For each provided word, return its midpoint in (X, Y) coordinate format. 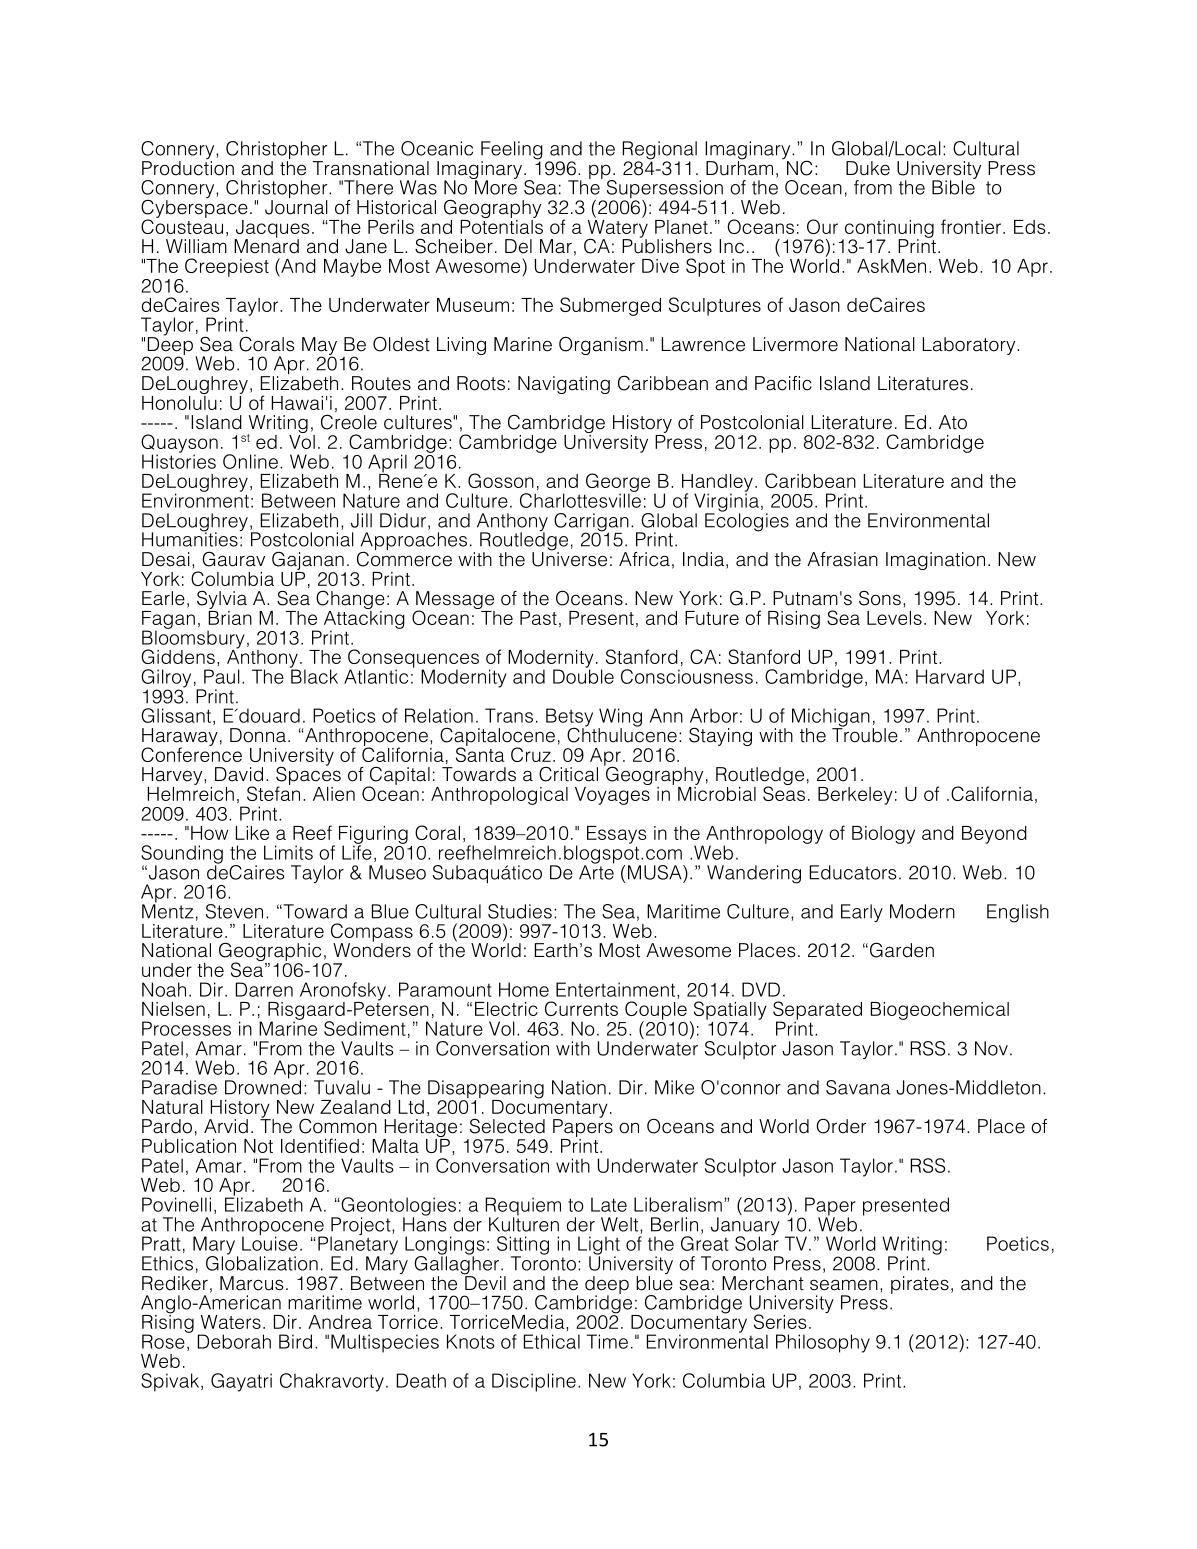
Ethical (552, 1341)
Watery (617, 228)
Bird (295, 1341)
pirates (920, 1285)
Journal (296, 207)
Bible (954, 186)
